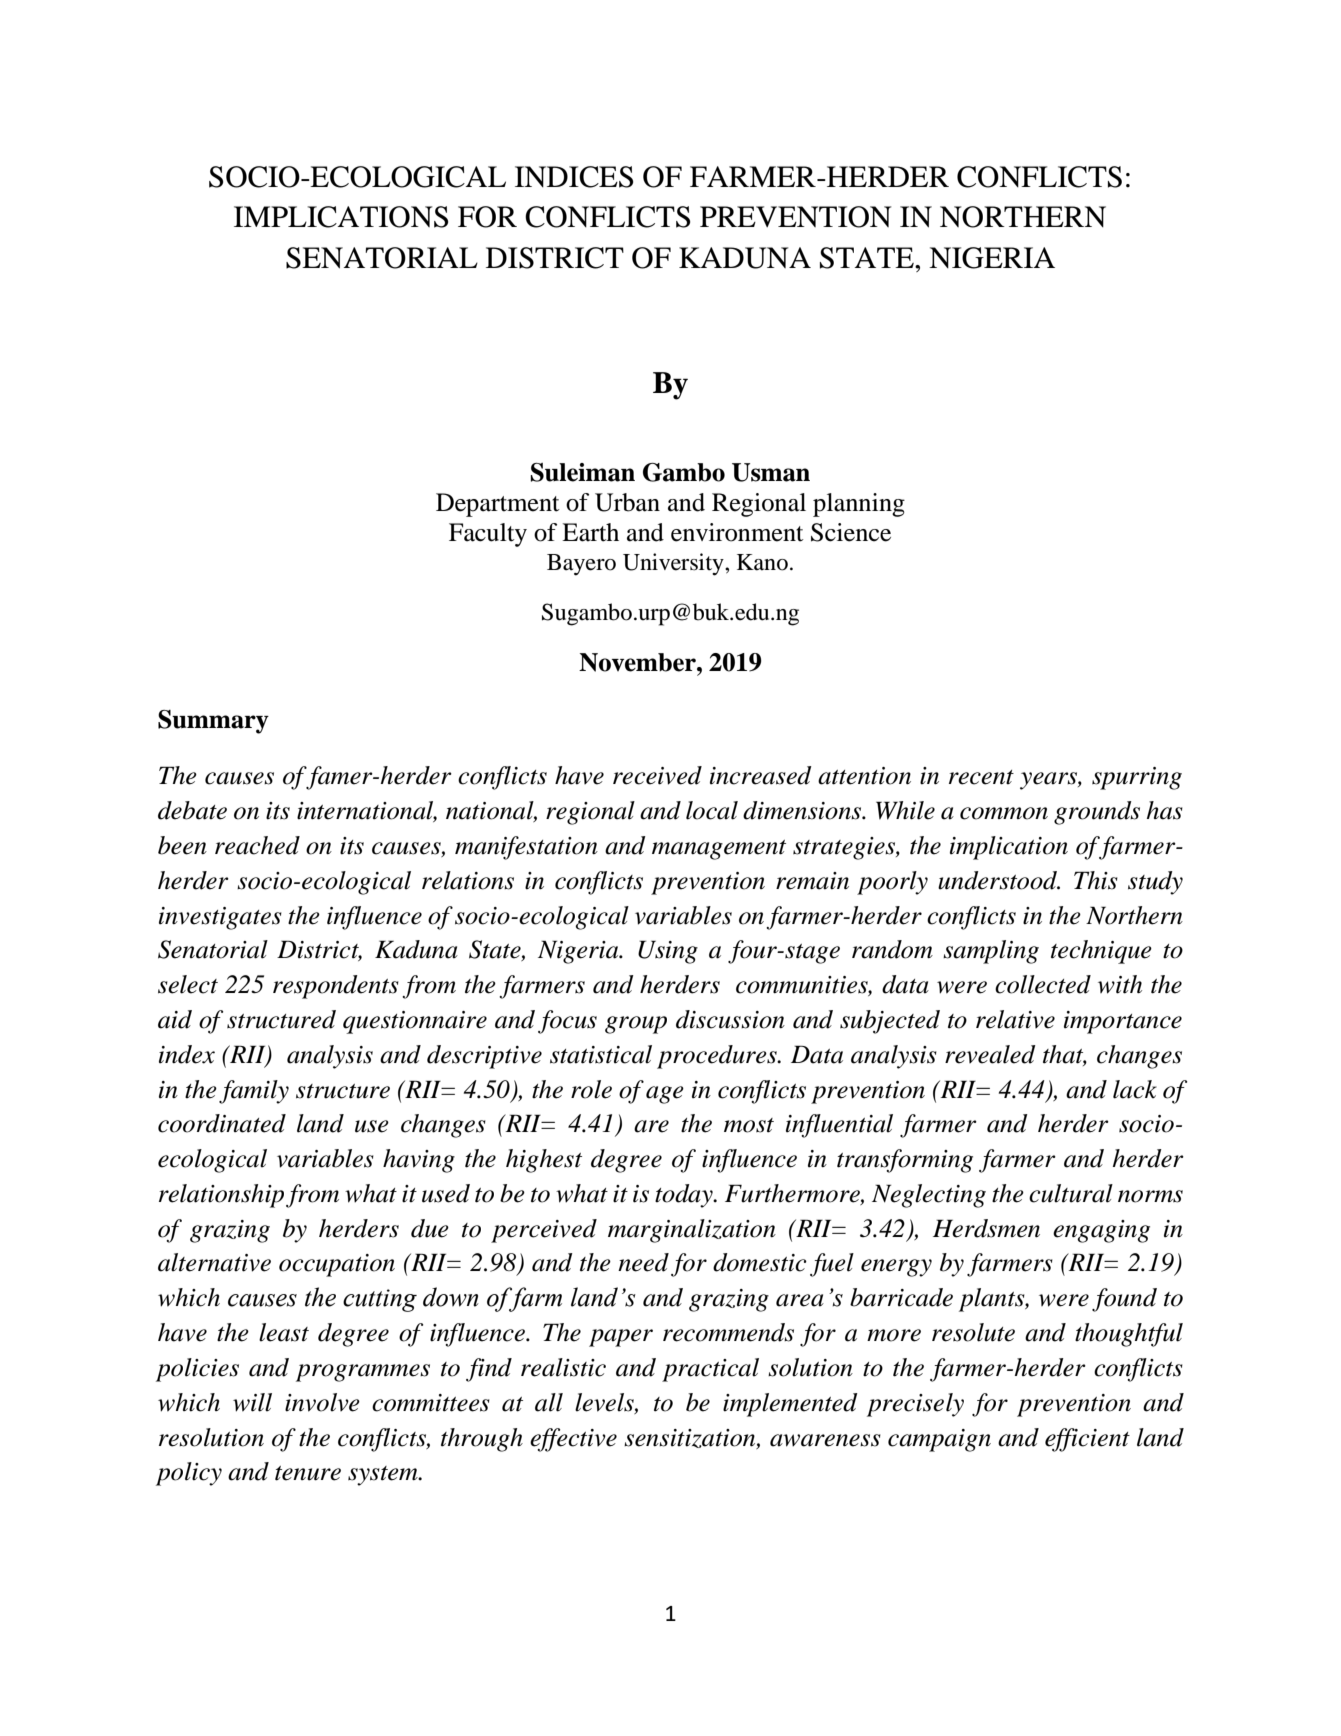 Image resolution: width=1341 pixels, height=1736 pixels. What do you see at coordinates (1004, 813) in the document?
I see `common` at bounding box center [1004, 813].
